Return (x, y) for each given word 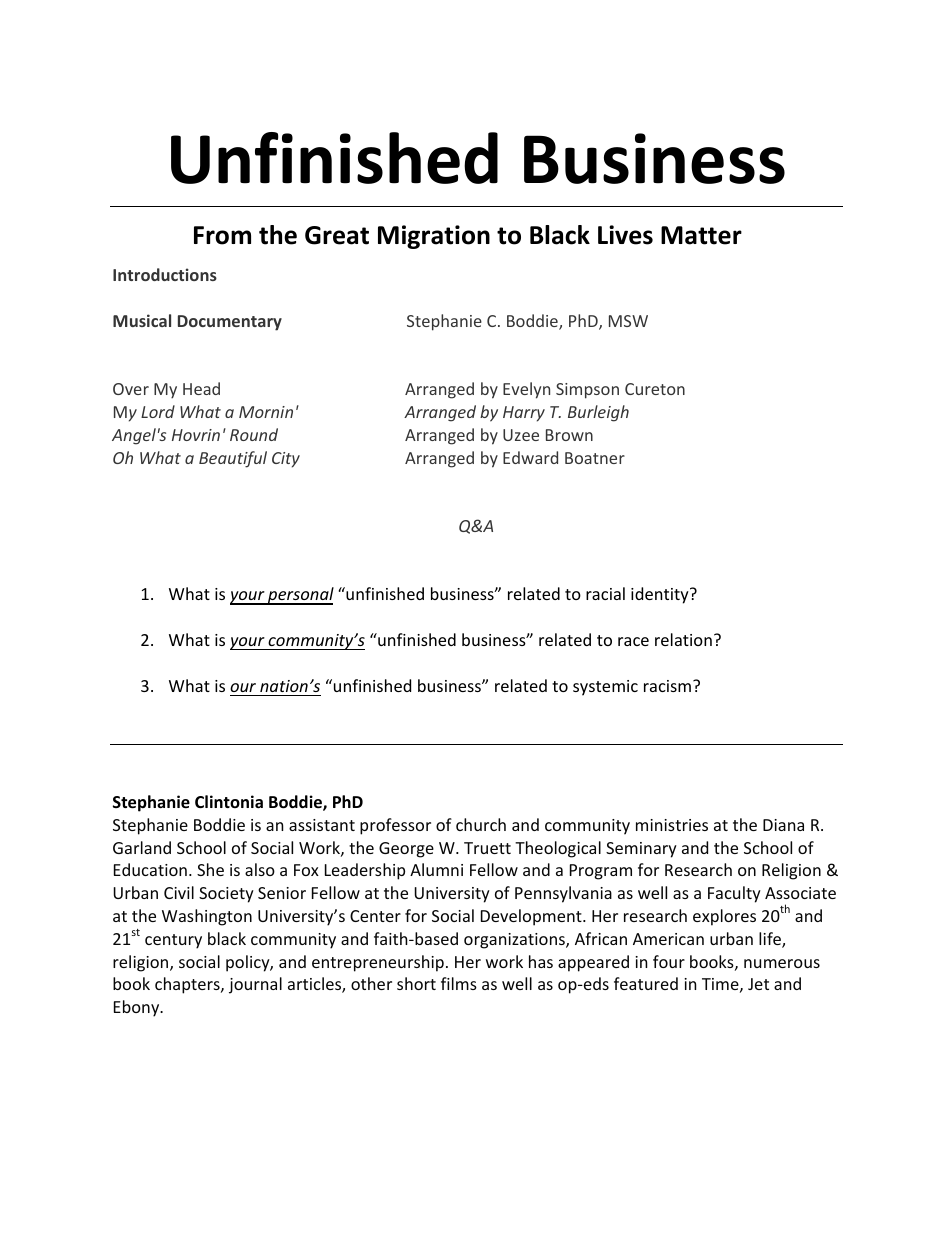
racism (669, 686)
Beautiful (233, 459)
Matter (701, 235)
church (481, 824)
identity (661, 595)
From (222, 235)
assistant (322, 825)
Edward (530, 457)
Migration (434, 237)
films (459, 983)
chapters (188, 985)
